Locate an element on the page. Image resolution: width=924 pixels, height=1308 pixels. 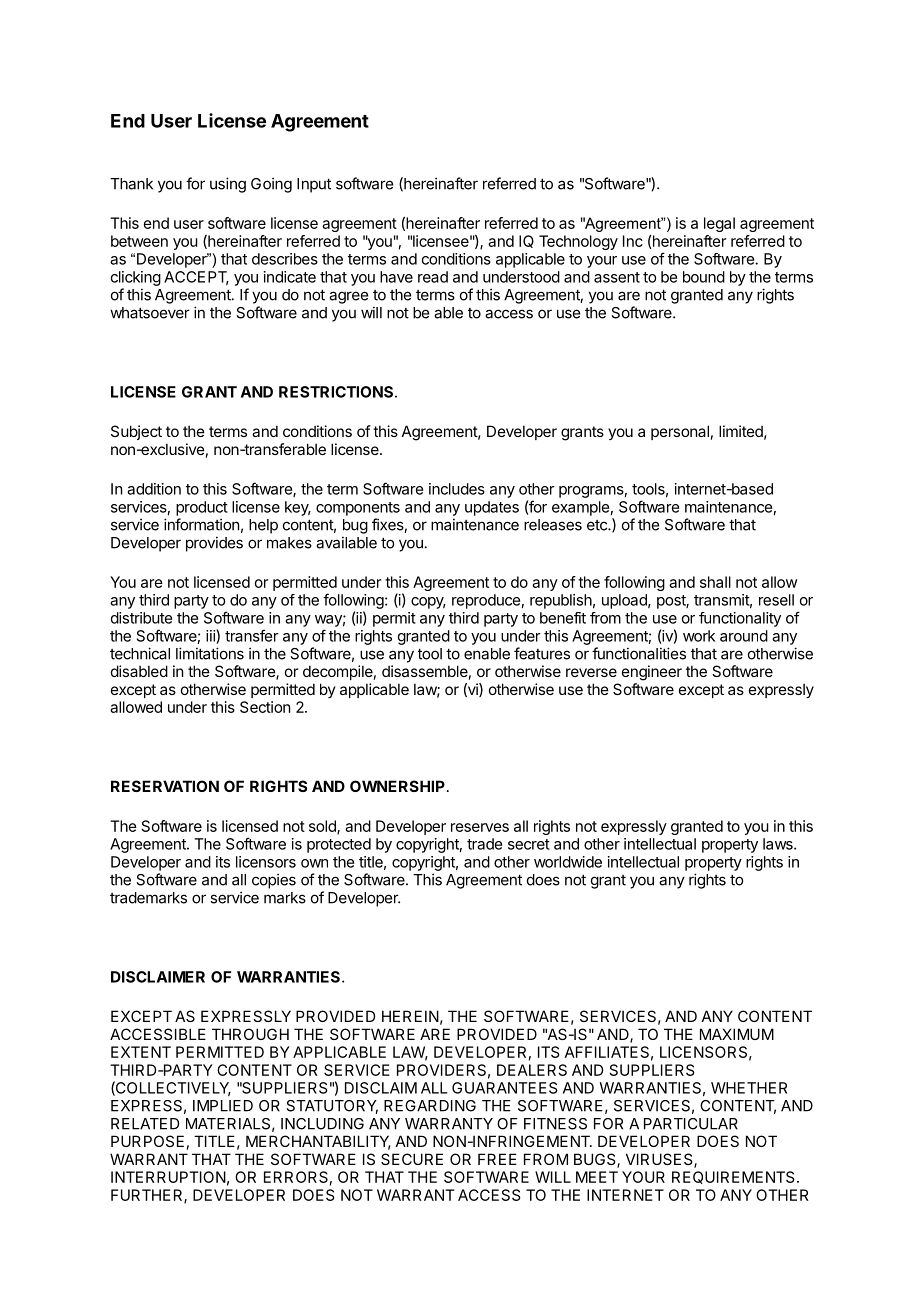
information is located at coordinates (201, 524).
